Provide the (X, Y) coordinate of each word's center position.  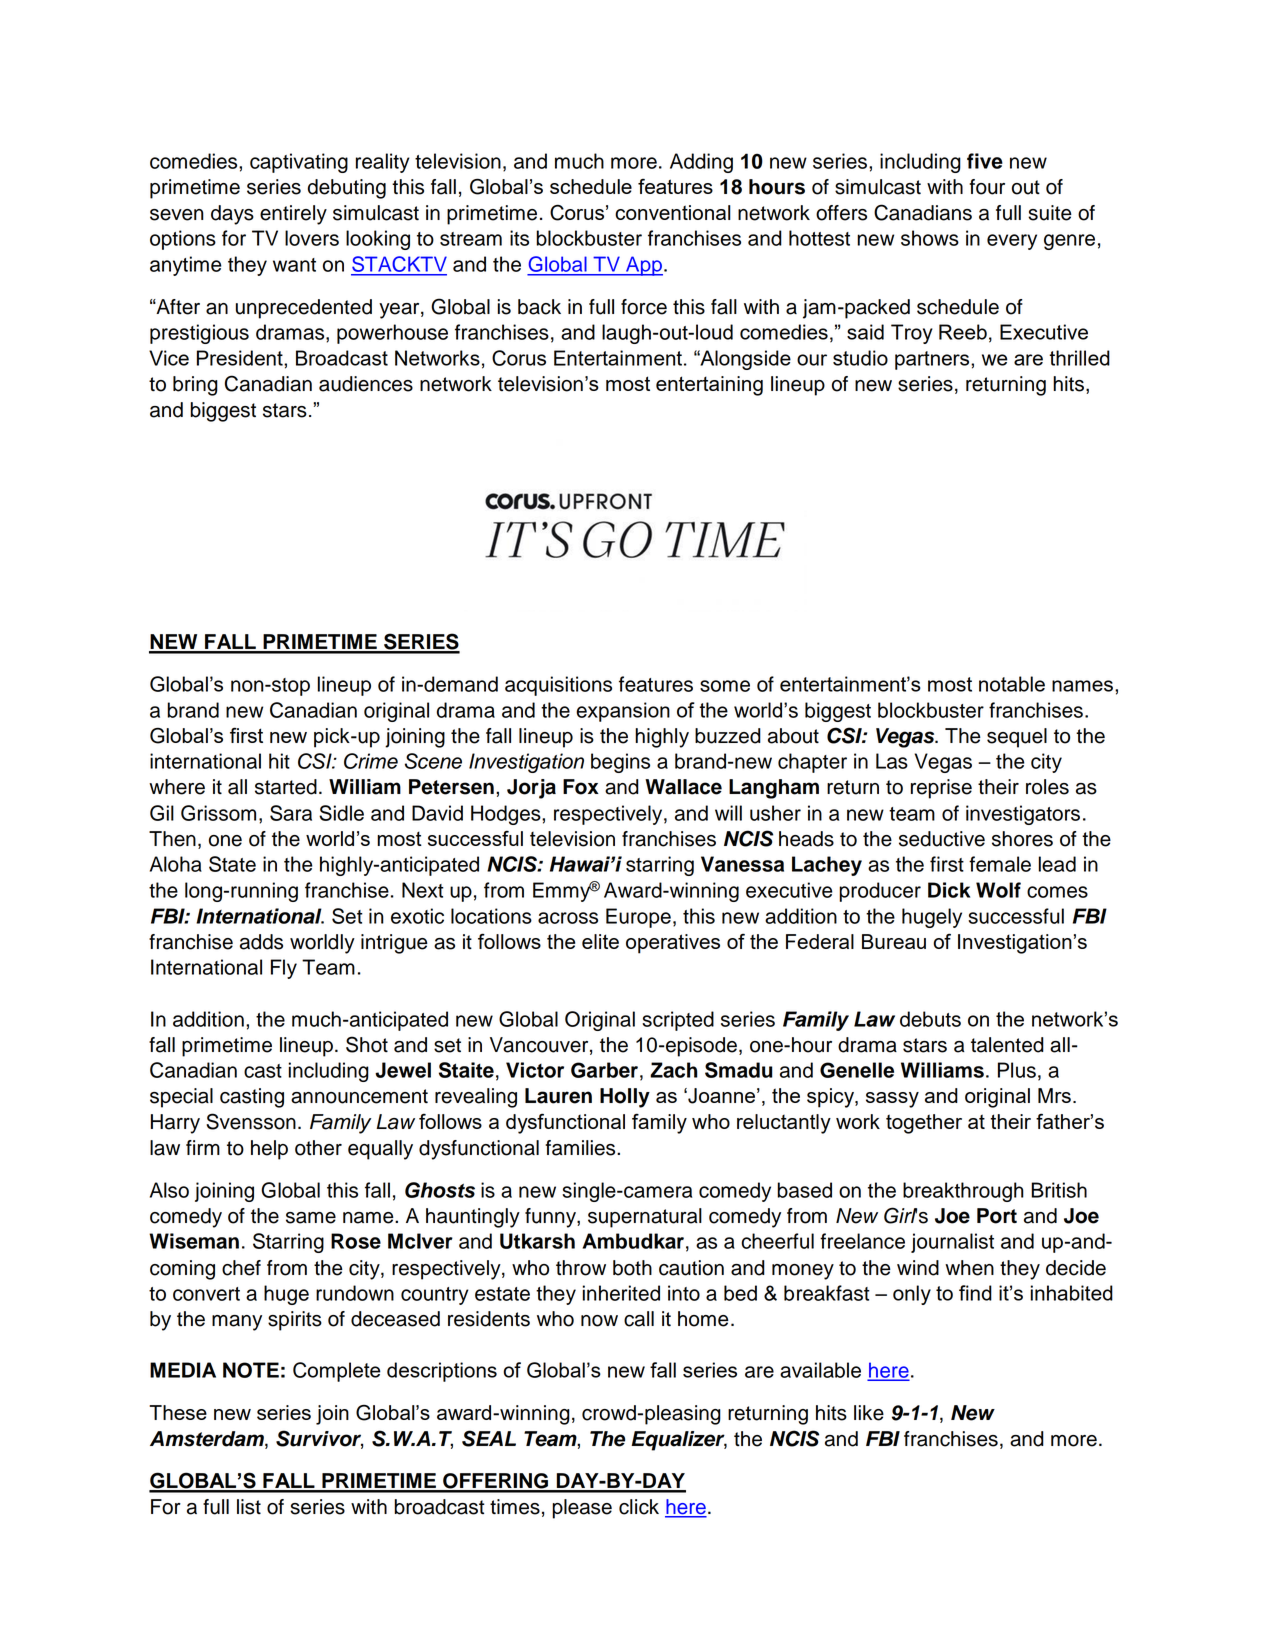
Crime (371, 761)
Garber (604, 1070)
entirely (293, 215)
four (987, 187)
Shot (367, 1044)
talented (1007, 1045)
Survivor (319, 1439)
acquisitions (558, 686)
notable (1012, 684)
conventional (673, 212)
